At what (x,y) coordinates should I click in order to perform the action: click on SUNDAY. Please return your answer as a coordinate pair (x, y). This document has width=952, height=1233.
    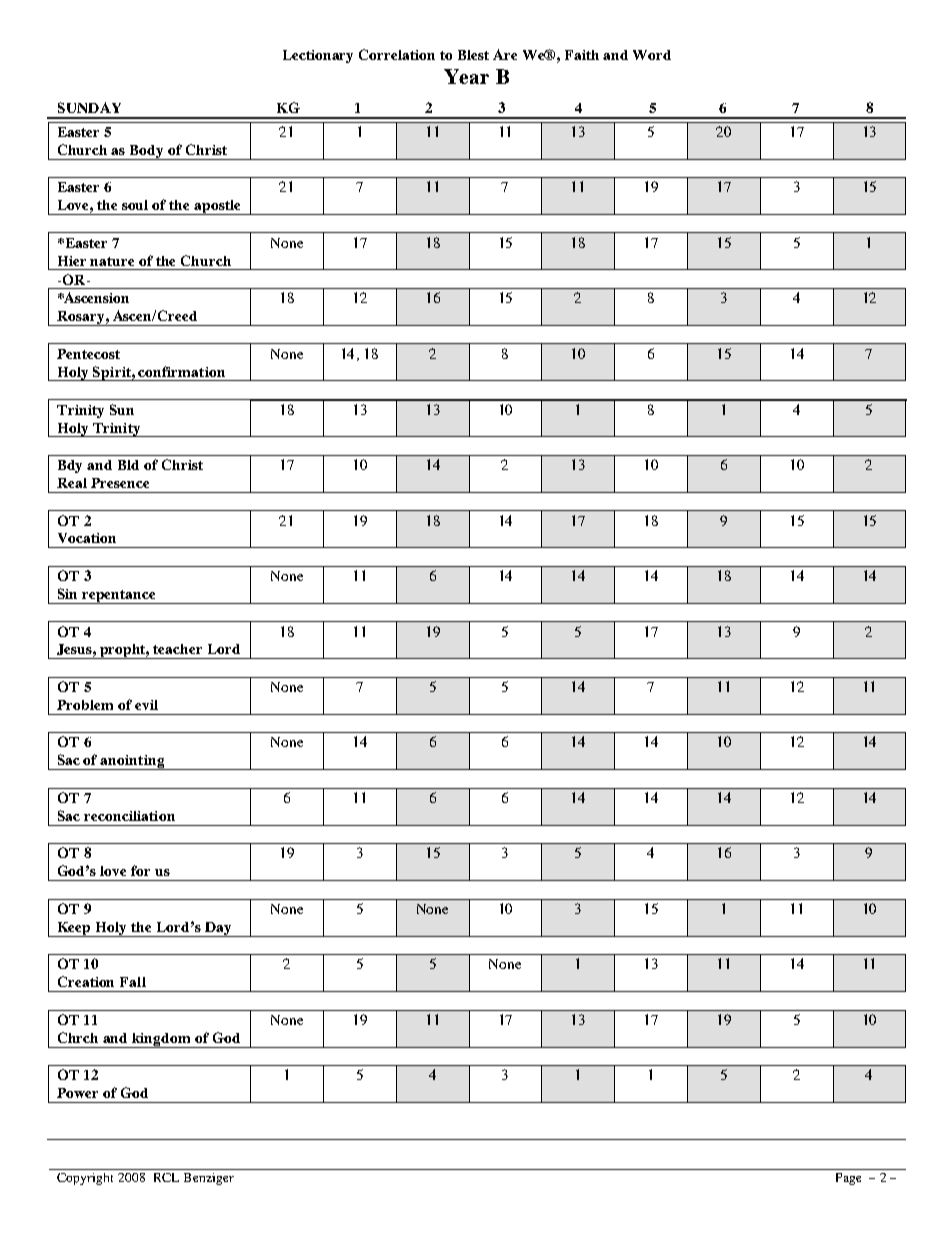
    Looking at the image, I should click on (89, 107).
